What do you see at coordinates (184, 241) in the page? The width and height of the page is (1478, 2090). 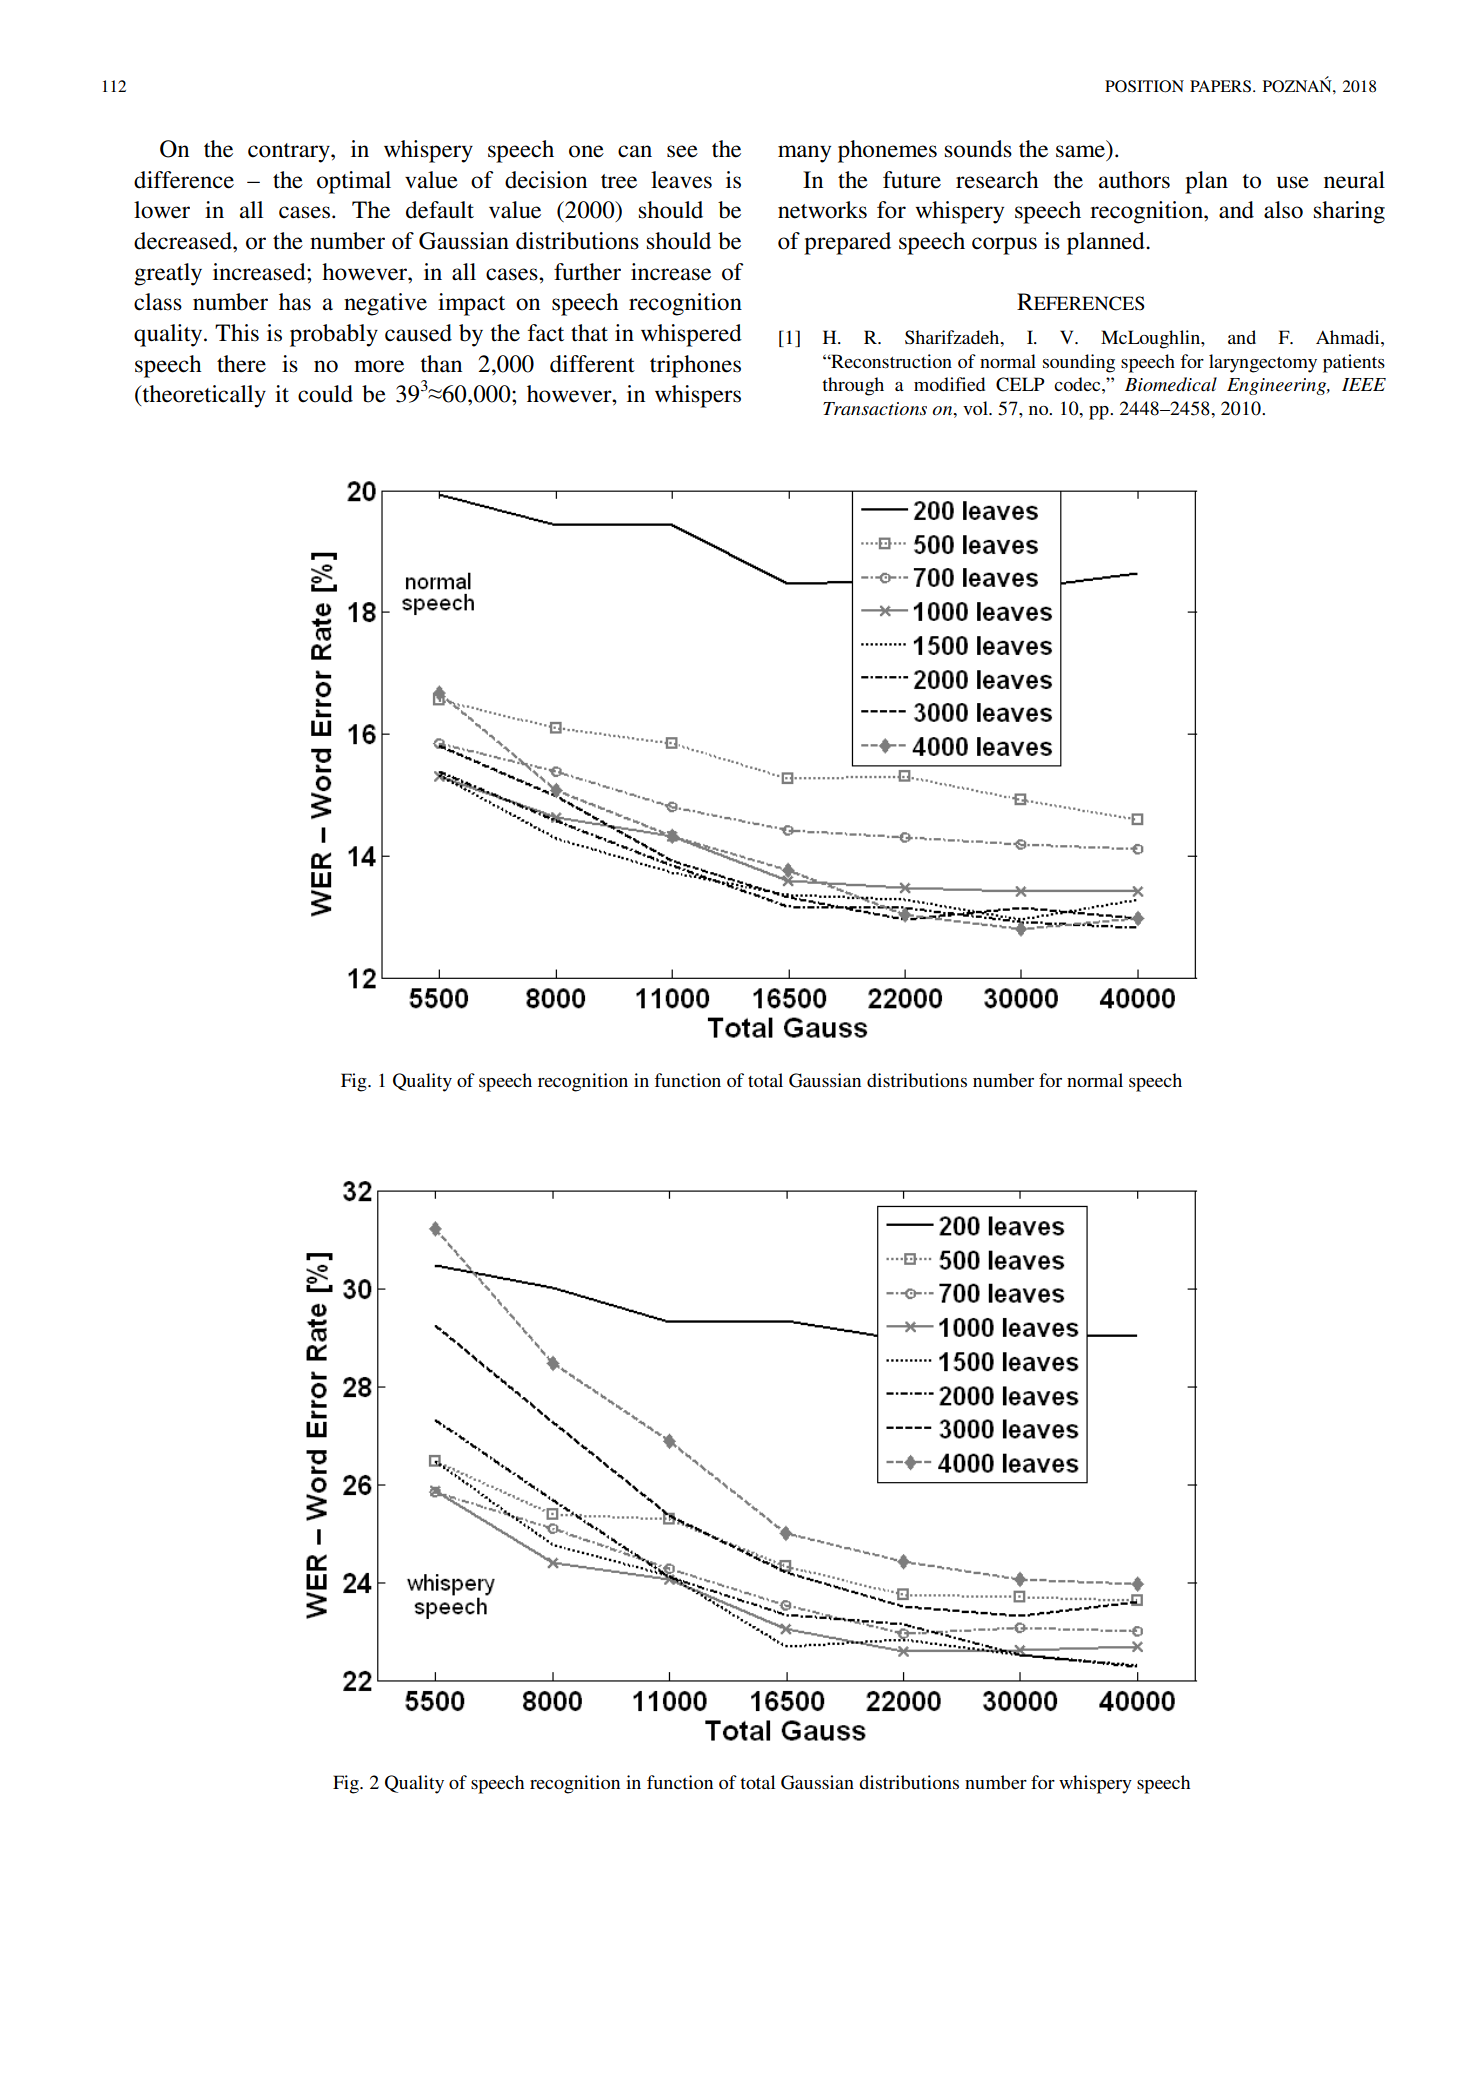 I see `decreased` at bounding box center [184, 241].
